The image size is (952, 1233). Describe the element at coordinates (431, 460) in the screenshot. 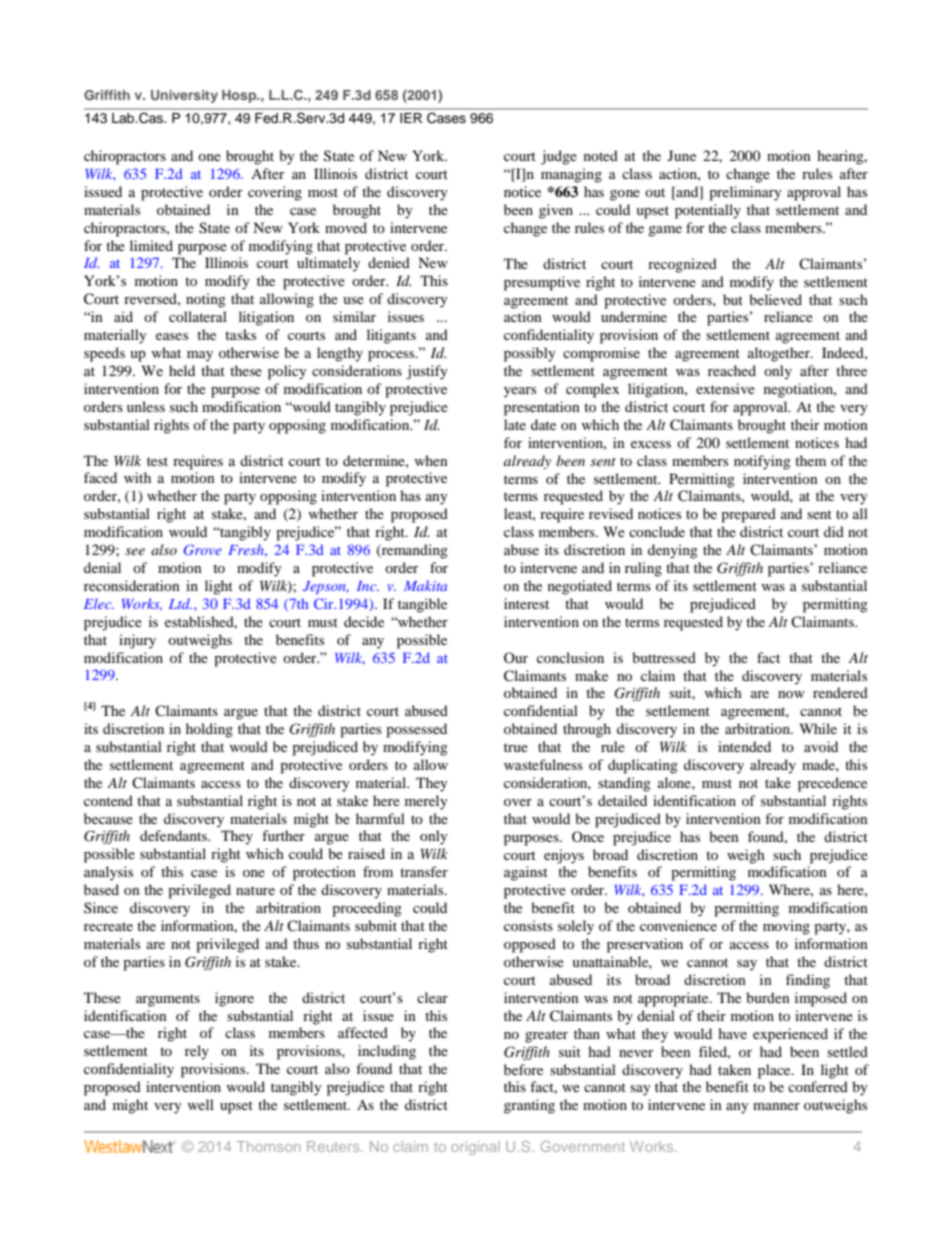

I see `when` at that location.
